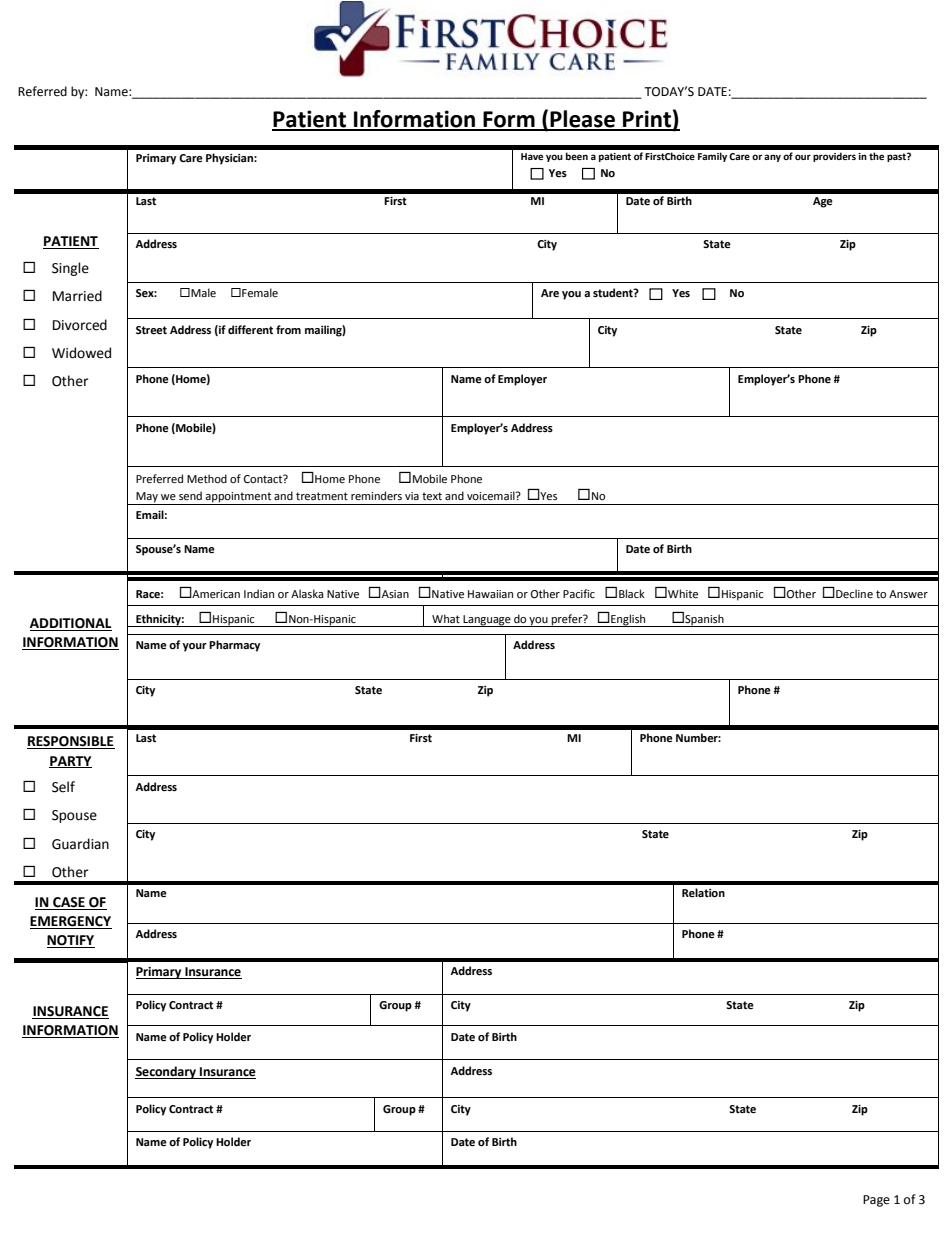 The image size is (952, 1233). Describe the element at coordinates (532, 156) in the screenshot. I see `Have` at that location.
